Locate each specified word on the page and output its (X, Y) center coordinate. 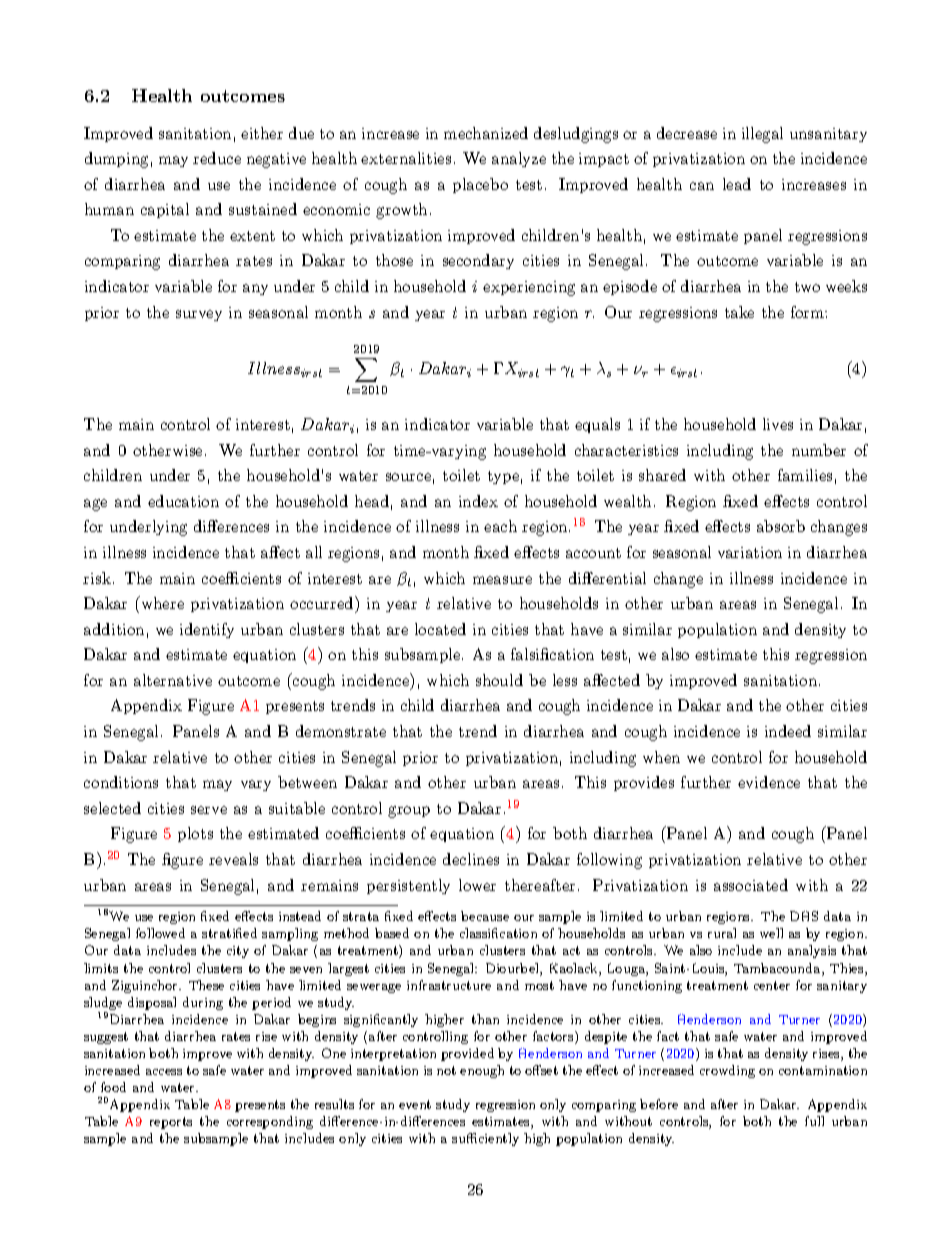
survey (199, 315)
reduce (217, 158)
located (440, 629)
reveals (233, 859)
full (814, 1121)
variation (750, 552)
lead (737, 184)
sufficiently (485, 1139)
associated (751, 885)
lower (477, 885)
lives (778, 424)
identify (207, 630)
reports (171, 1123)
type (503, 477)
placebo (480, 185)
